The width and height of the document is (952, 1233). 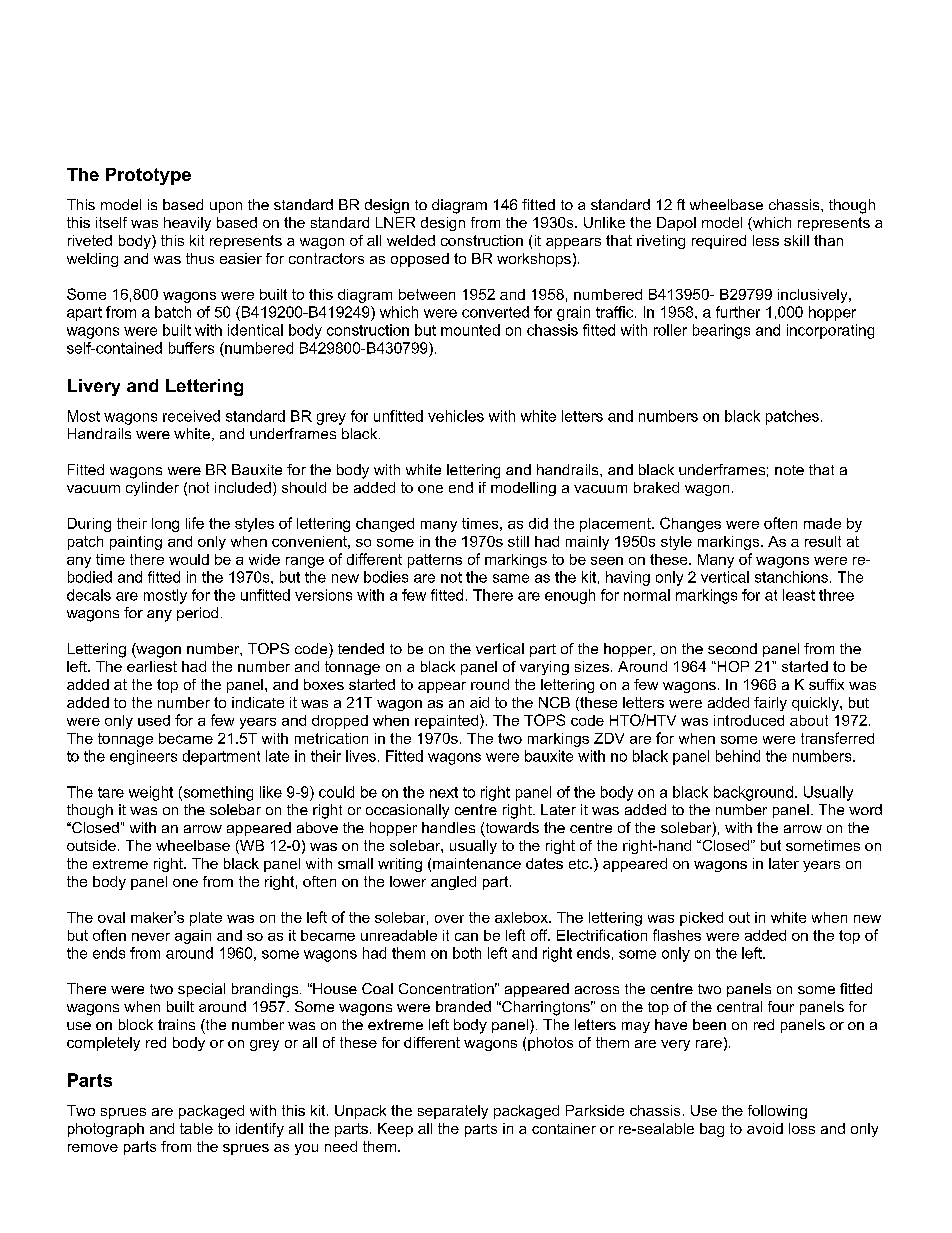 What do you see at coordinates (732, 648) in the document?
I see `second` at bounding box center [732, 648].
